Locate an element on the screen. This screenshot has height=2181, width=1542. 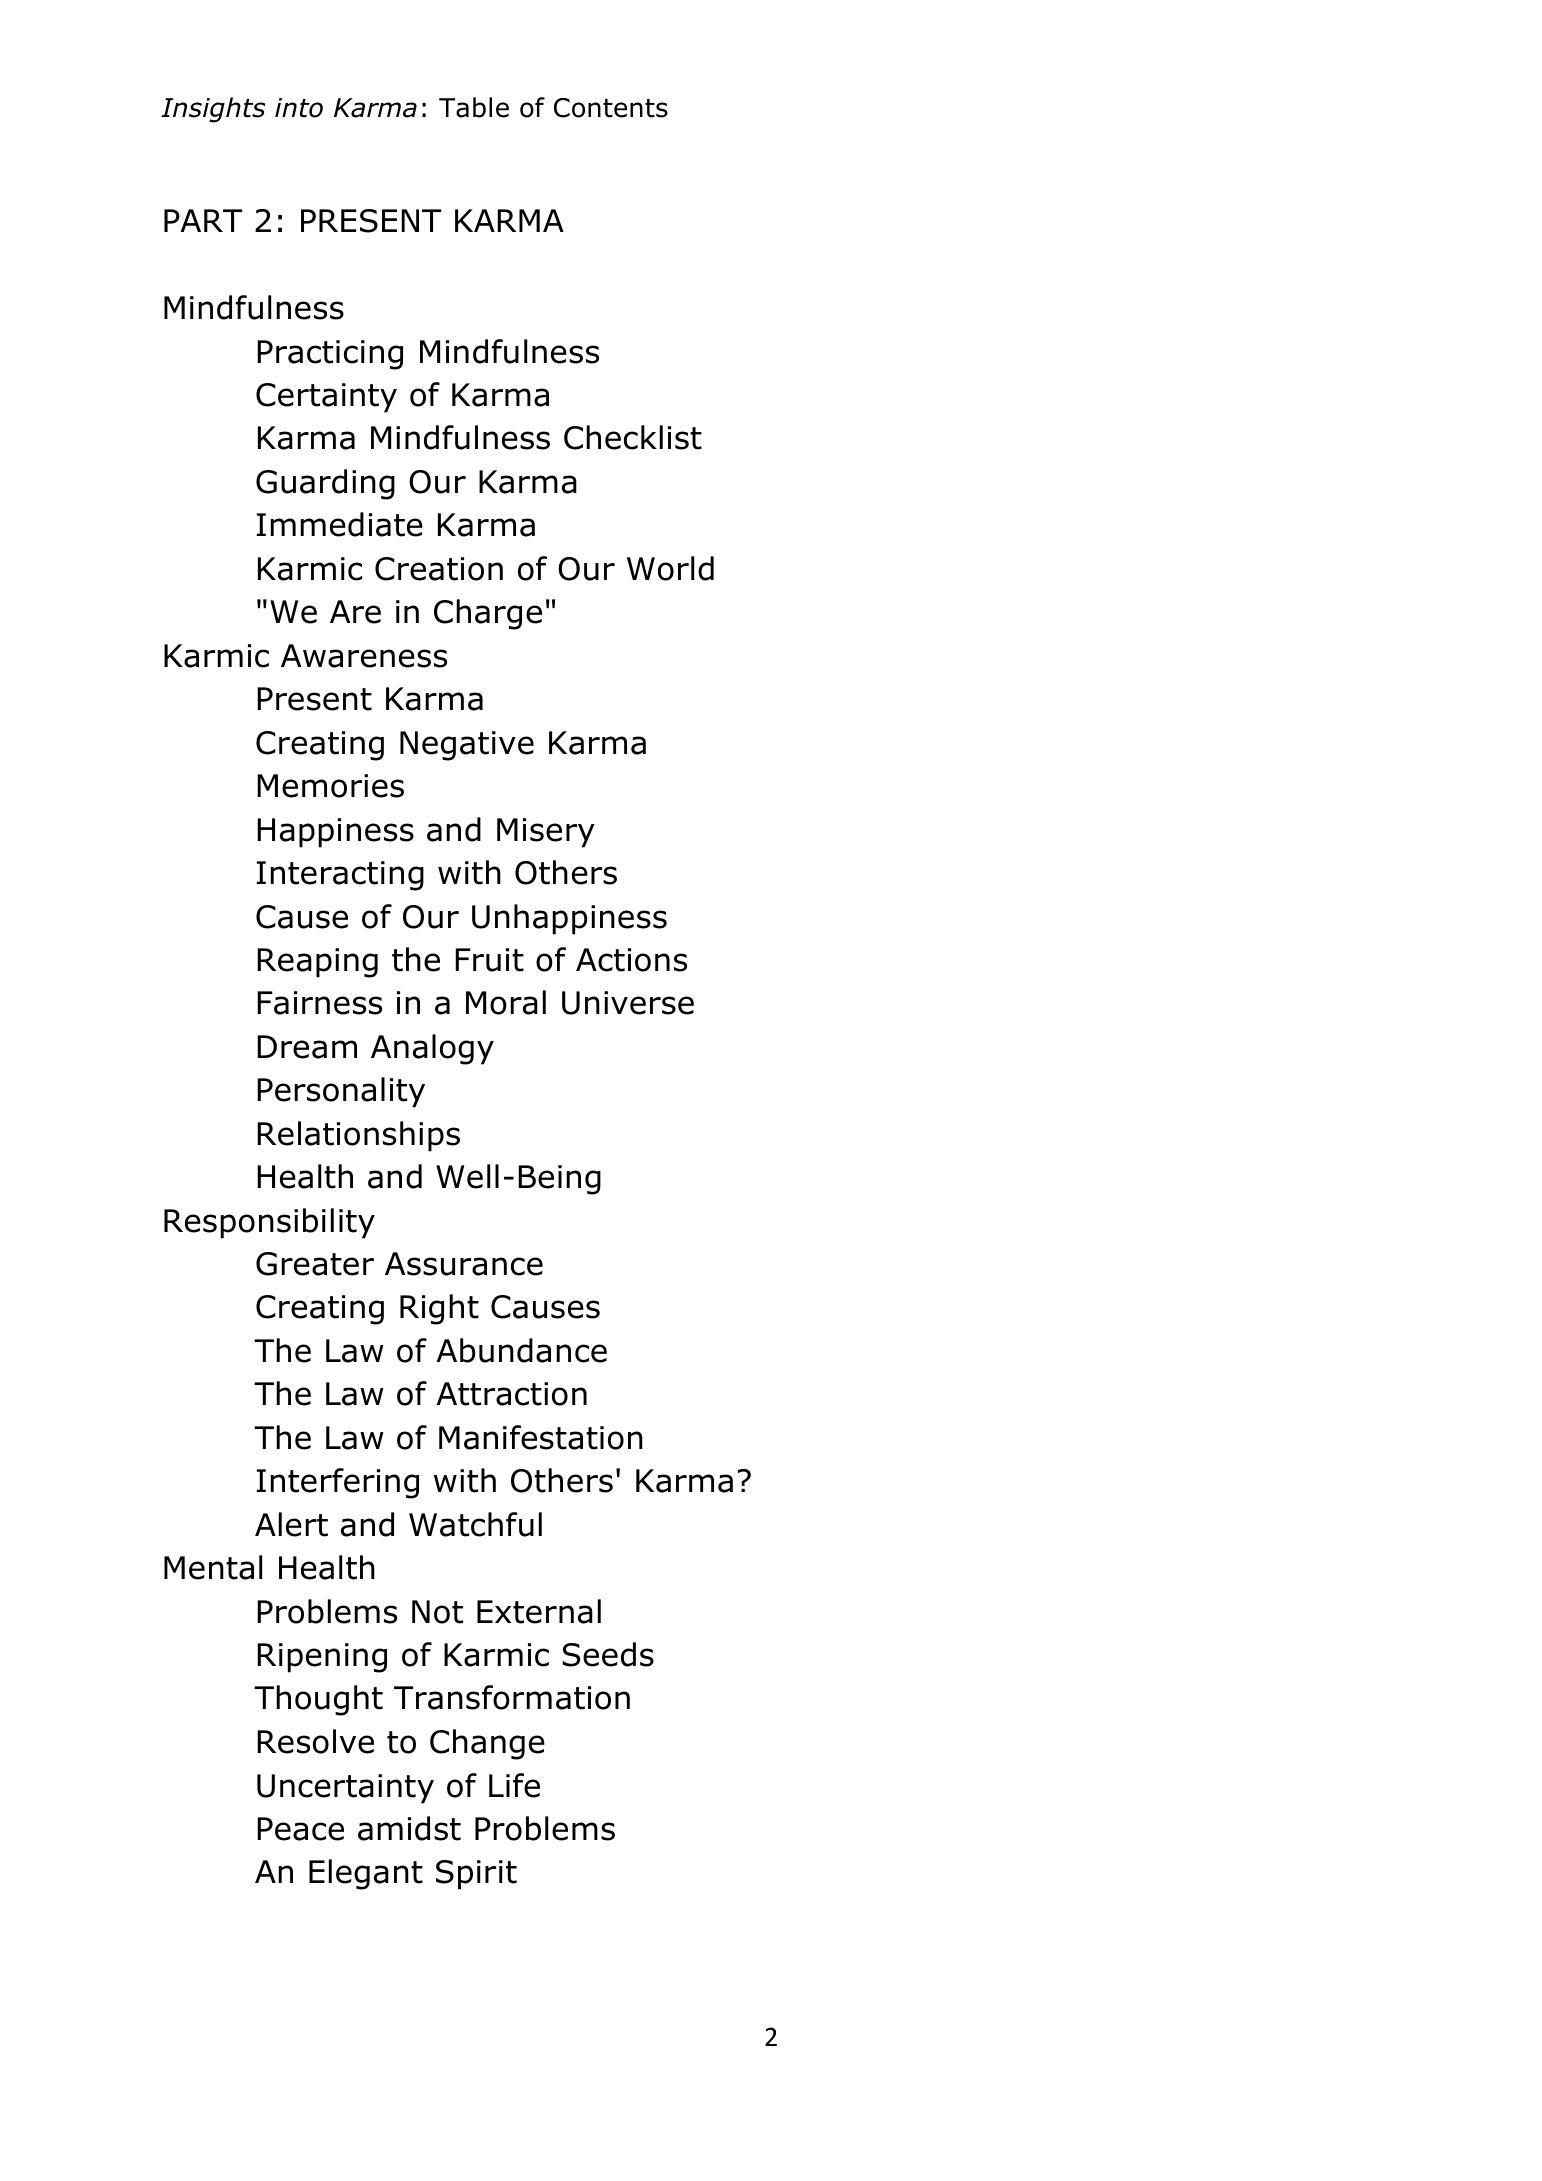
into is located at coordinates (299, 108).
